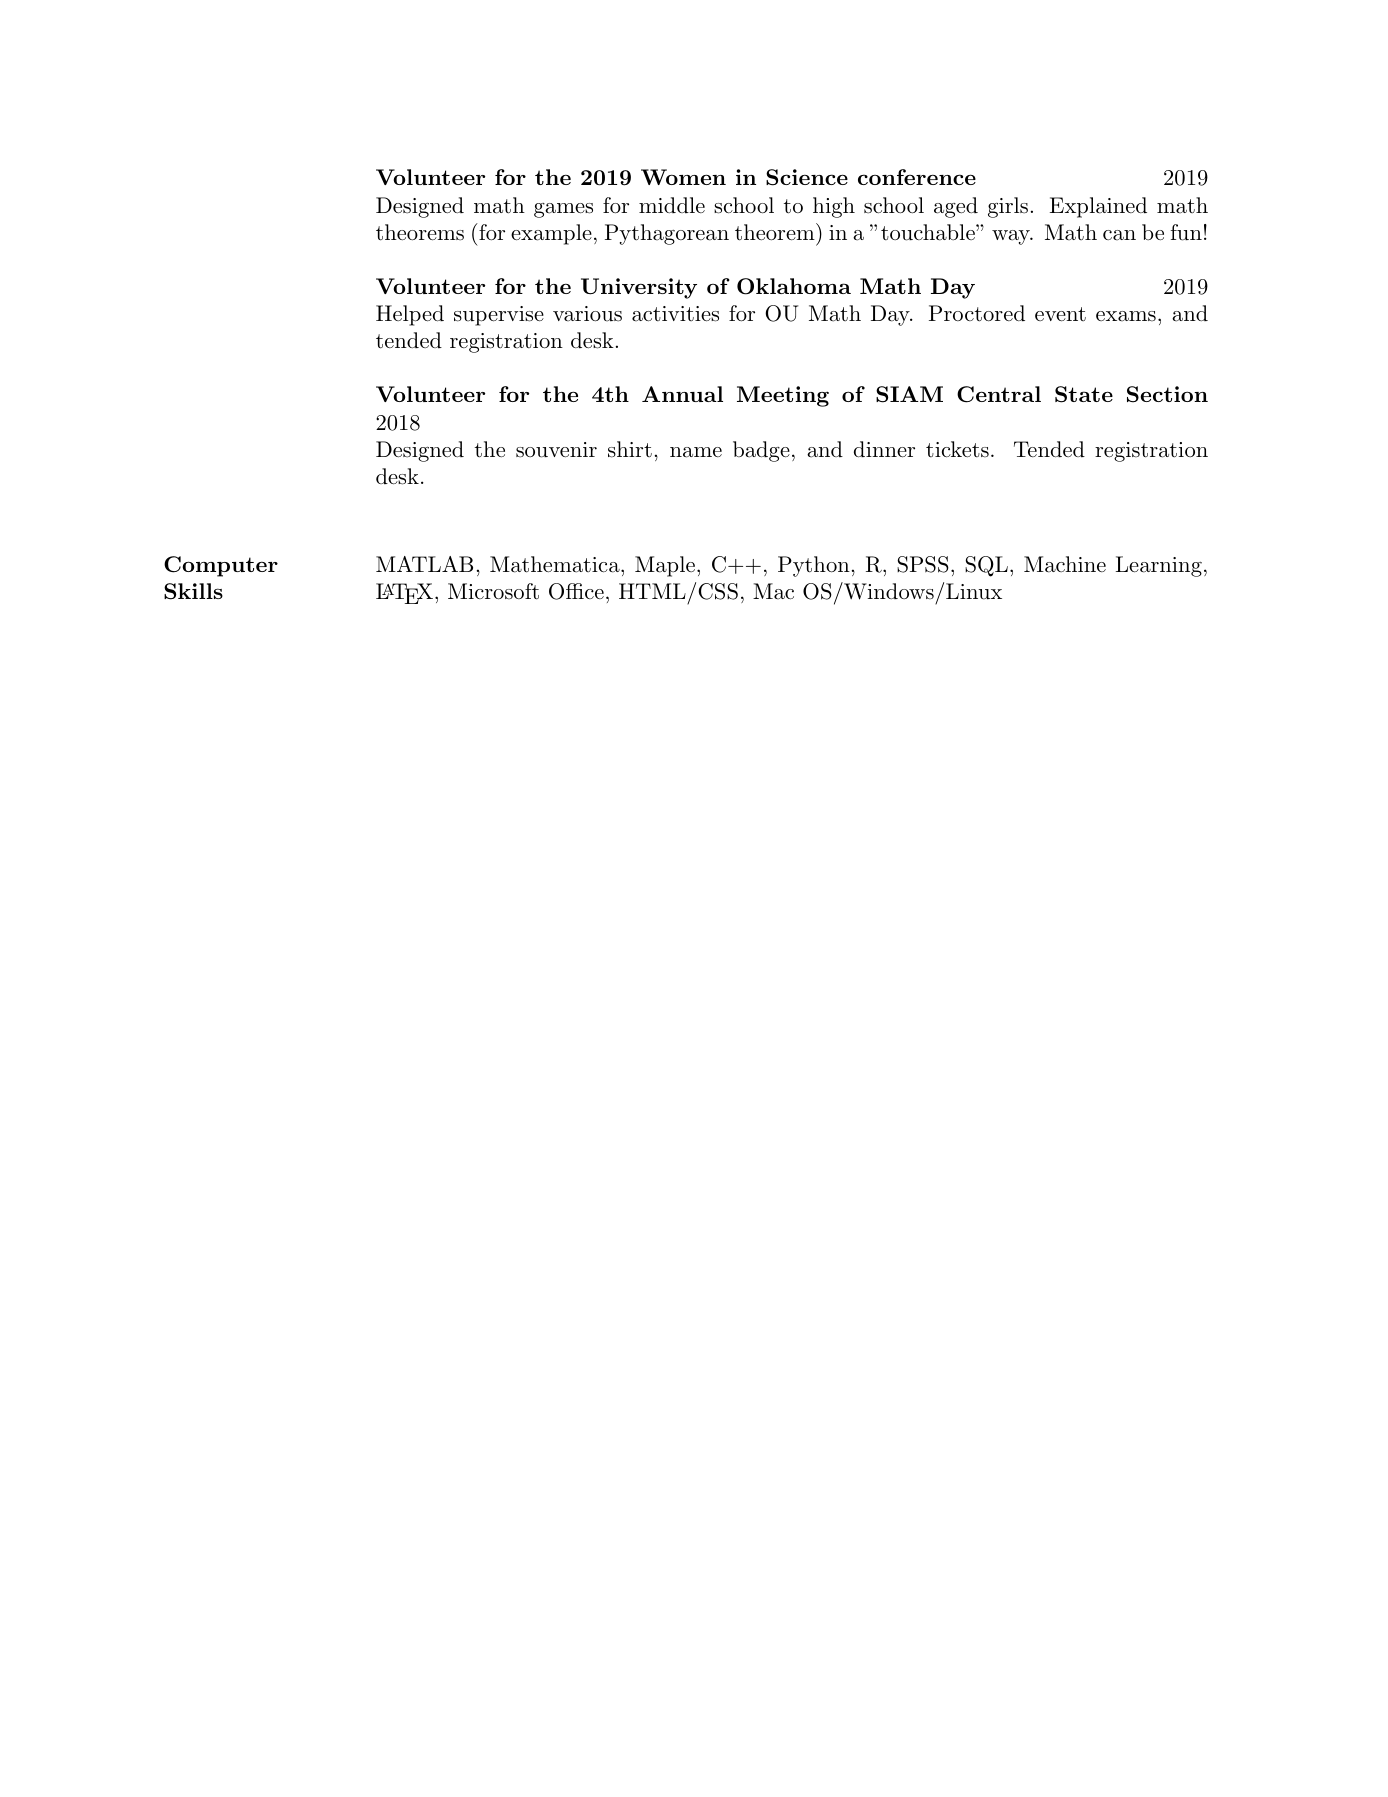 The width and height of the image is (1388, 1797). Describe the element at coordinates (410, 315) in the image. I see `Helped` at that location.
